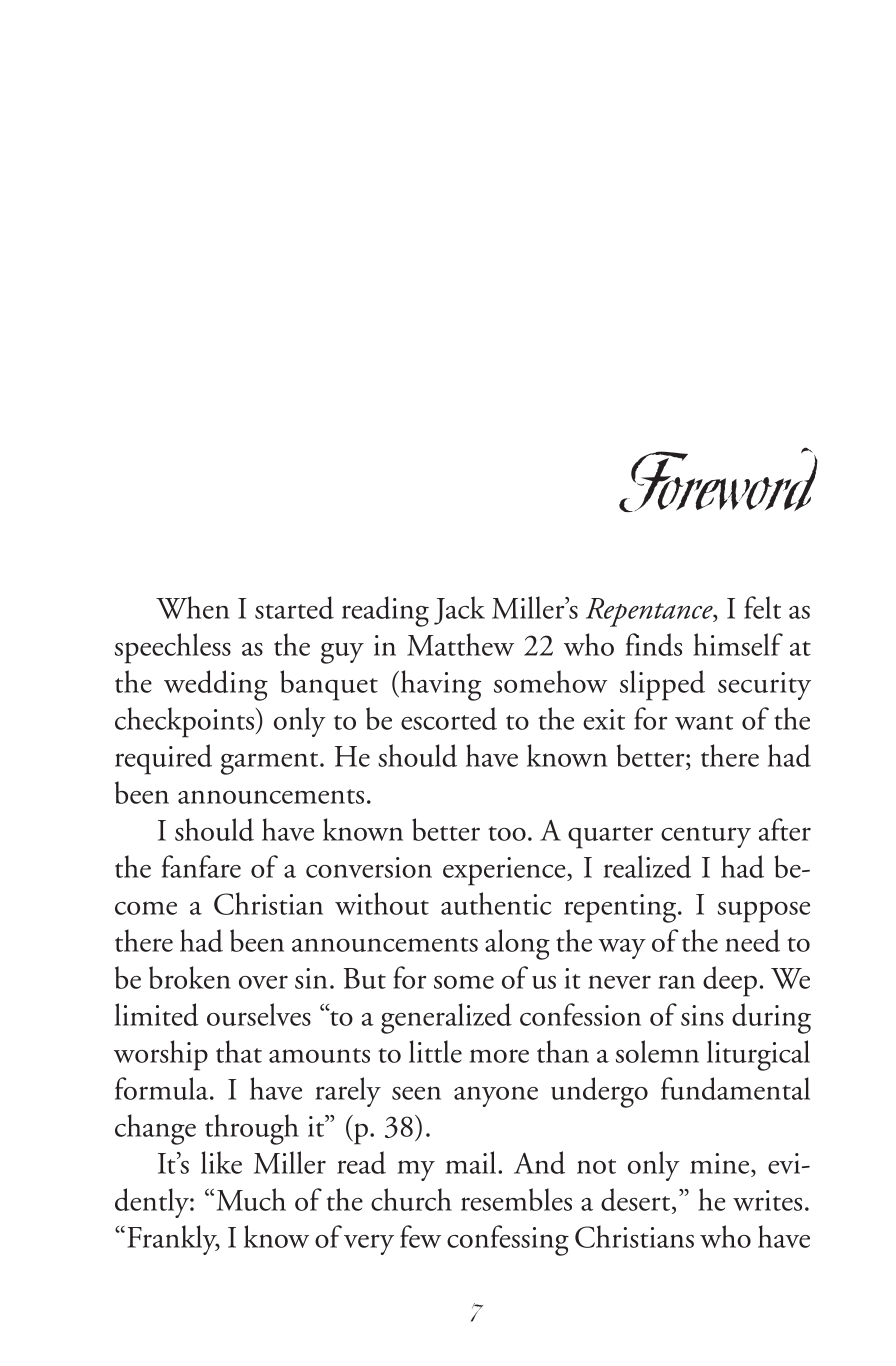 The width and height of the document is (896, 1366). Describe the element at coordinates (706, 837) in the document. I see `century` at that location.
